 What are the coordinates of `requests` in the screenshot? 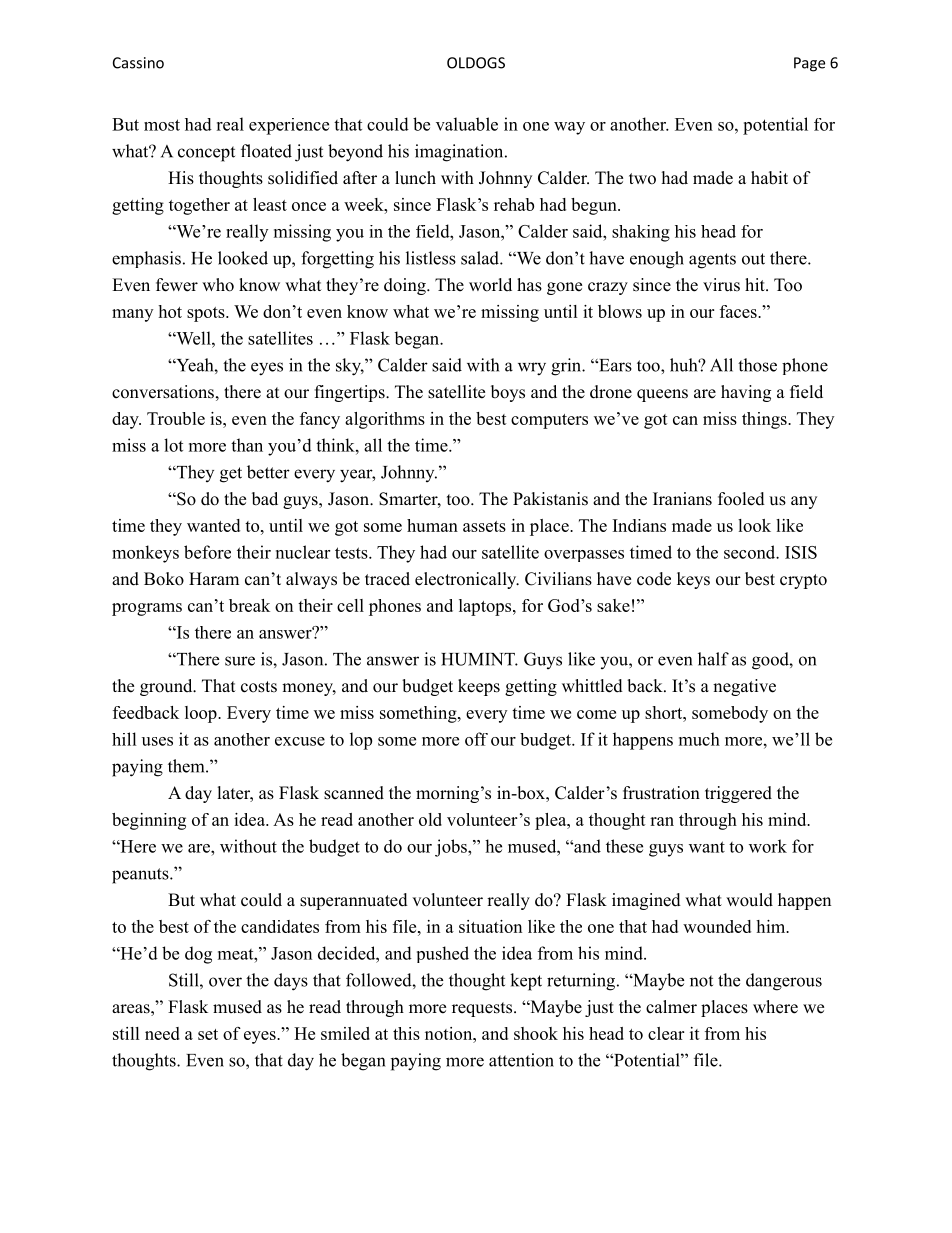 It's located at (482, 1009).
